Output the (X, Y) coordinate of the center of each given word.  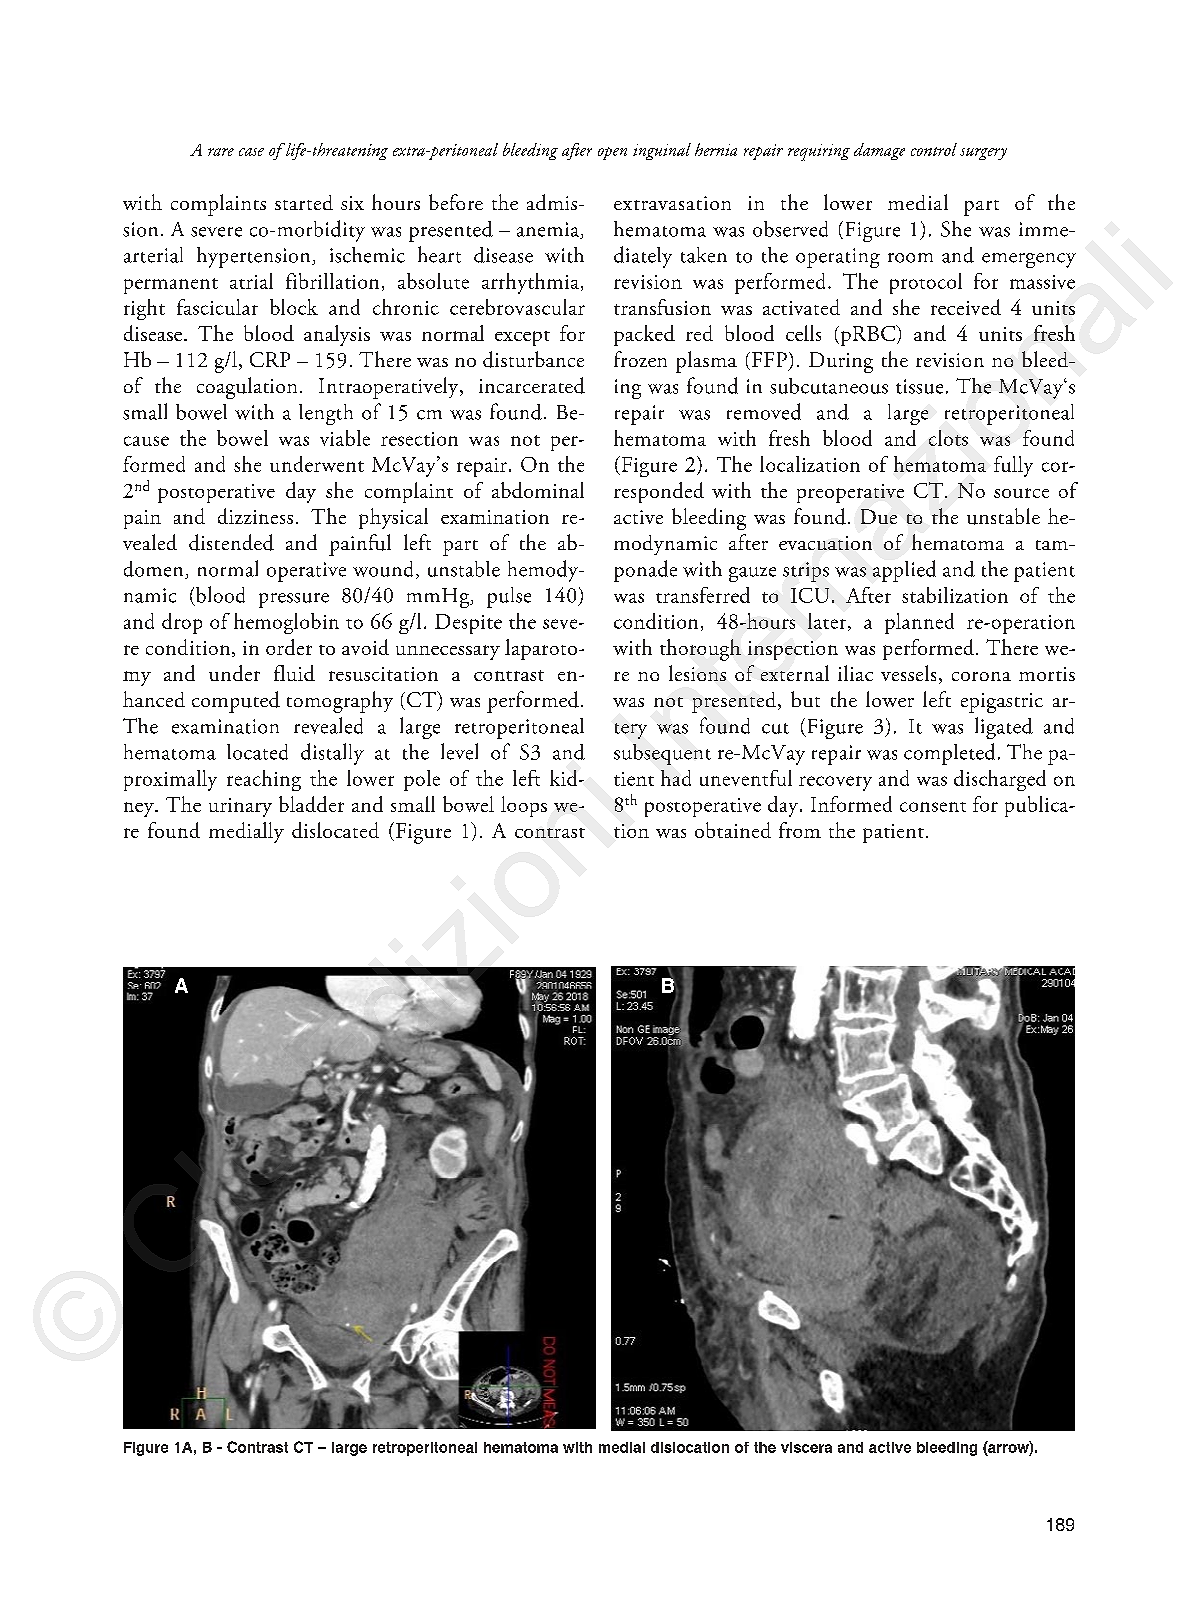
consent (933, 807)
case (251, 152)
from (800, 830)
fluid (294, 673)
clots (948, 438)
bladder (311, 804)
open (612, 153)
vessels (908, 673)
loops (524, 806)
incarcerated (532, 385)
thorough (700, 650)
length (326, 414)
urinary (240, 807)
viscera (806, 1447)
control (934, 149)
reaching (264, 780)
